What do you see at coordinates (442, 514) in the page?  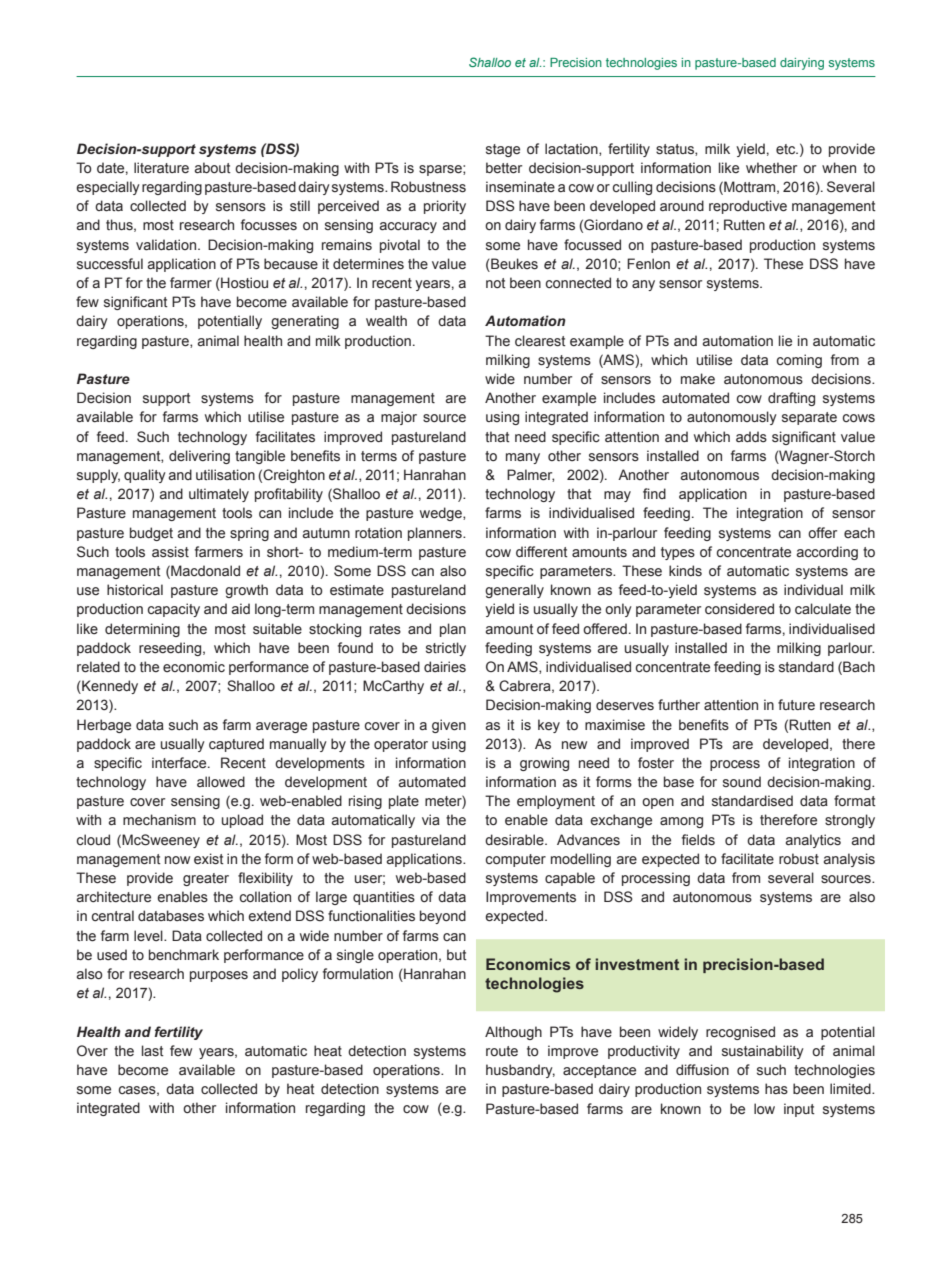 I see `wedge` at bounding box center [442, 514].
